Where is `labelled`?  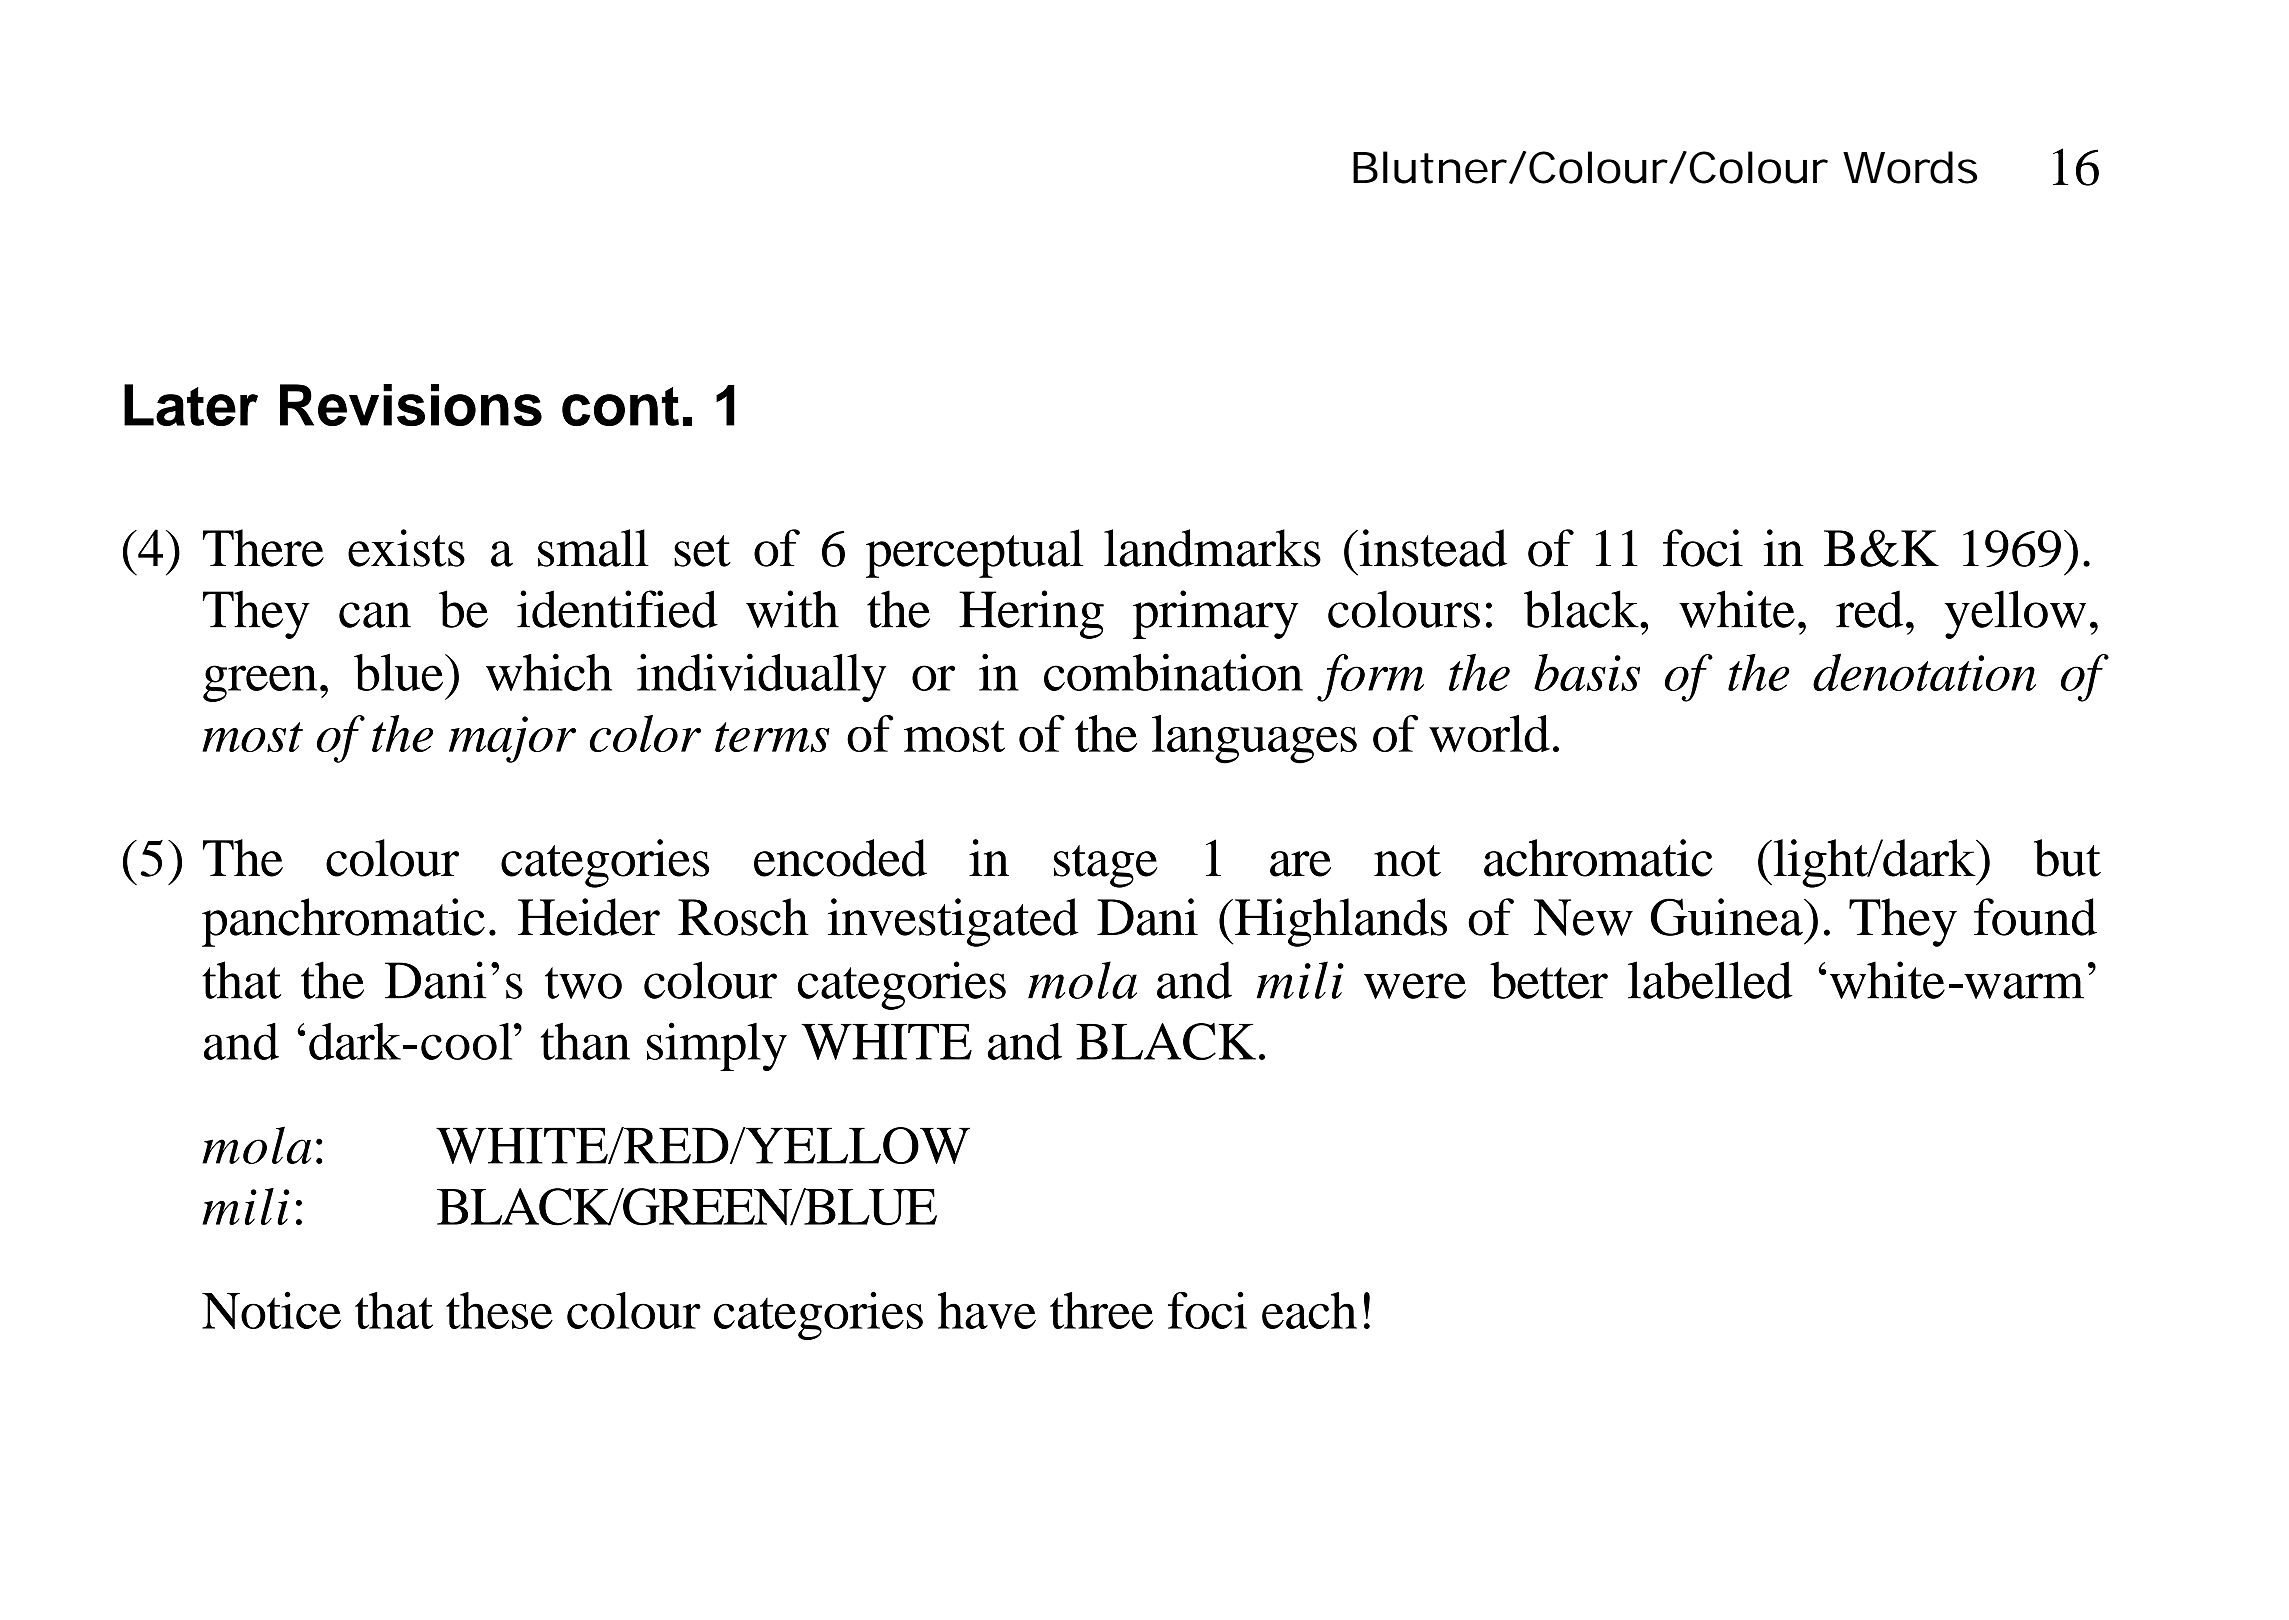 labelled is located at coordinates (1710, 980).
